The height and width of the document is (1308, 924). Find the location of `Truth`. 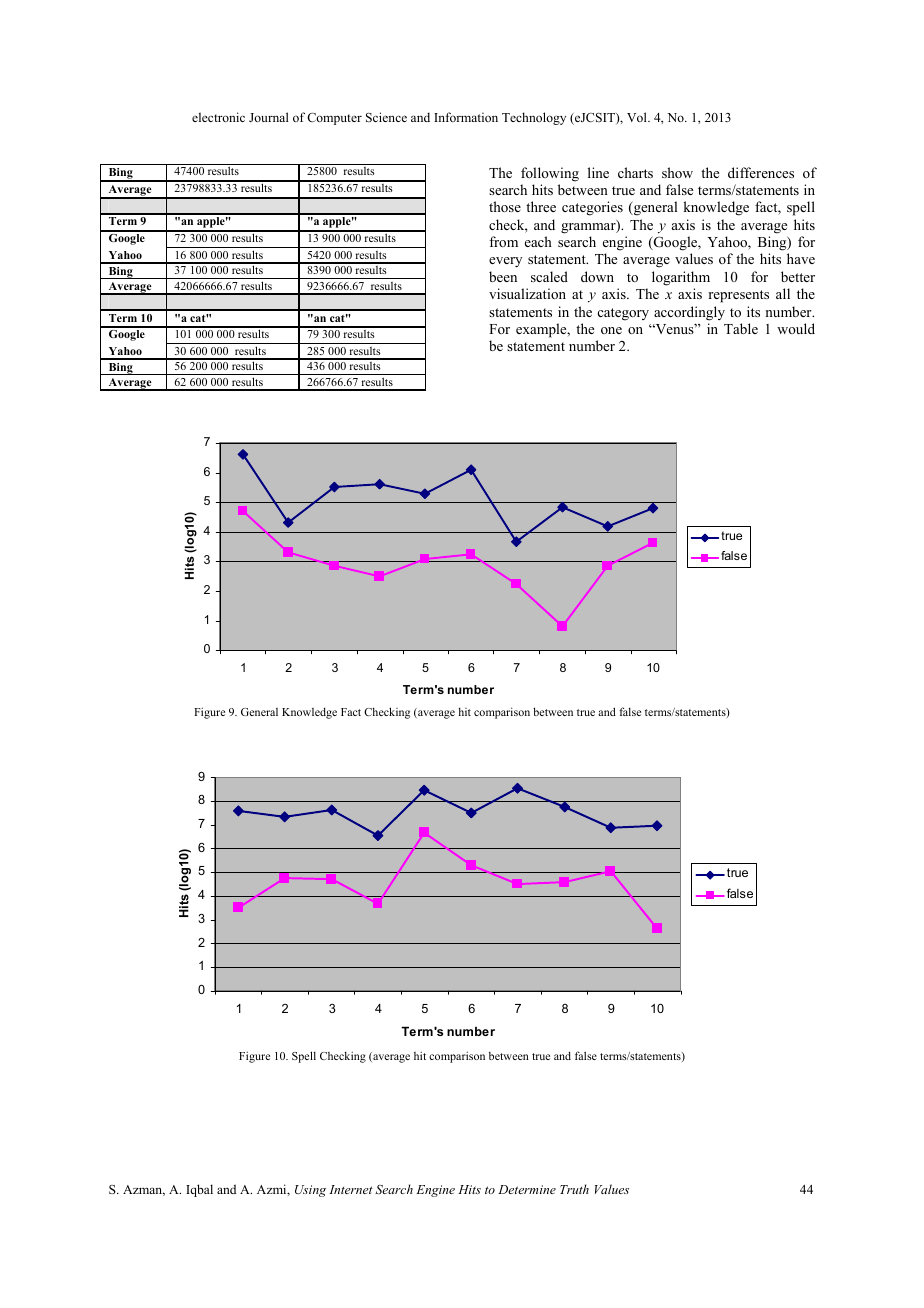

Truth is located at coordinates (574, 1189).
